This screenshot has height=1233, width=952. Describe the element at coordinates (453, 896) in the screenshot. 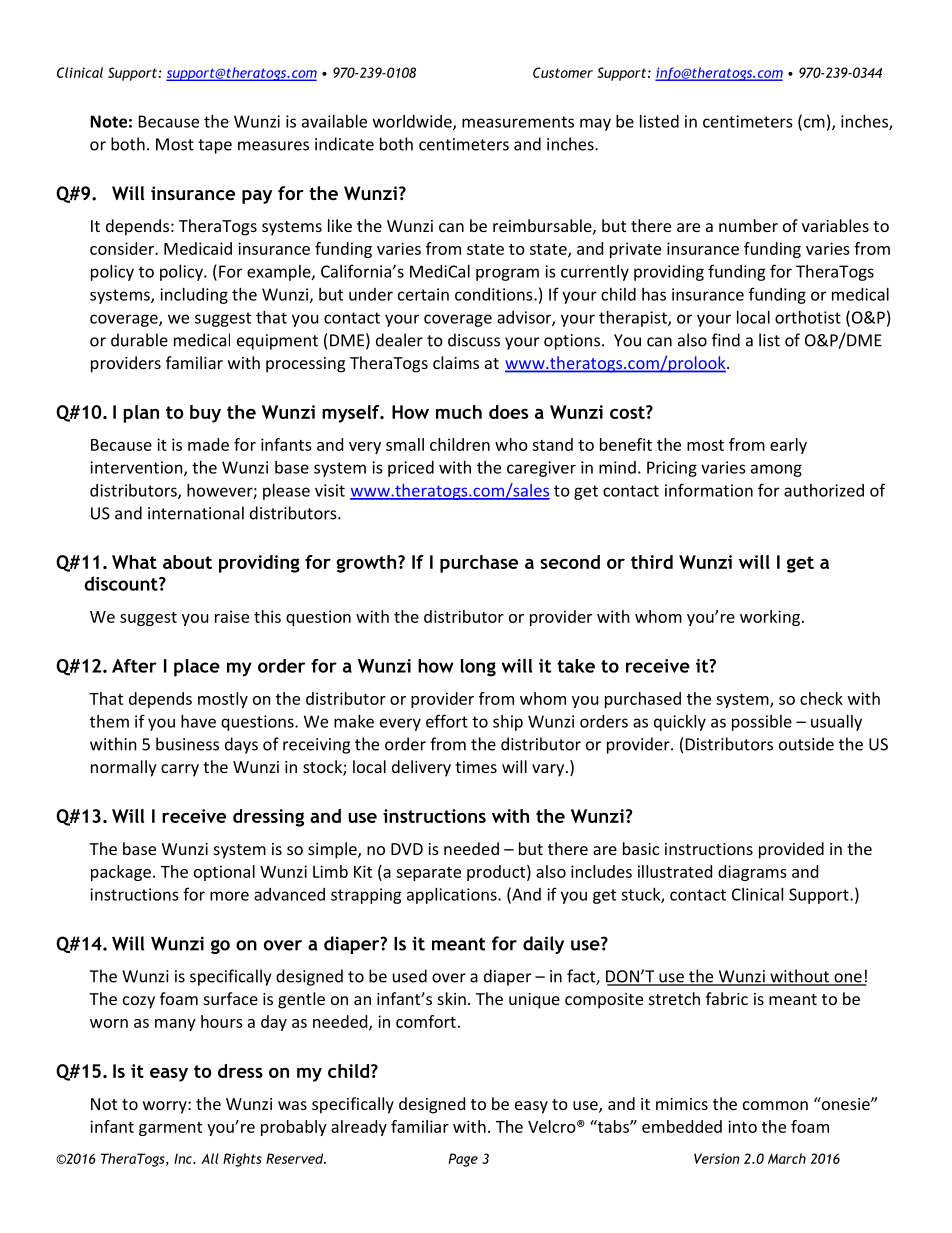

I see `applications` at that location.
